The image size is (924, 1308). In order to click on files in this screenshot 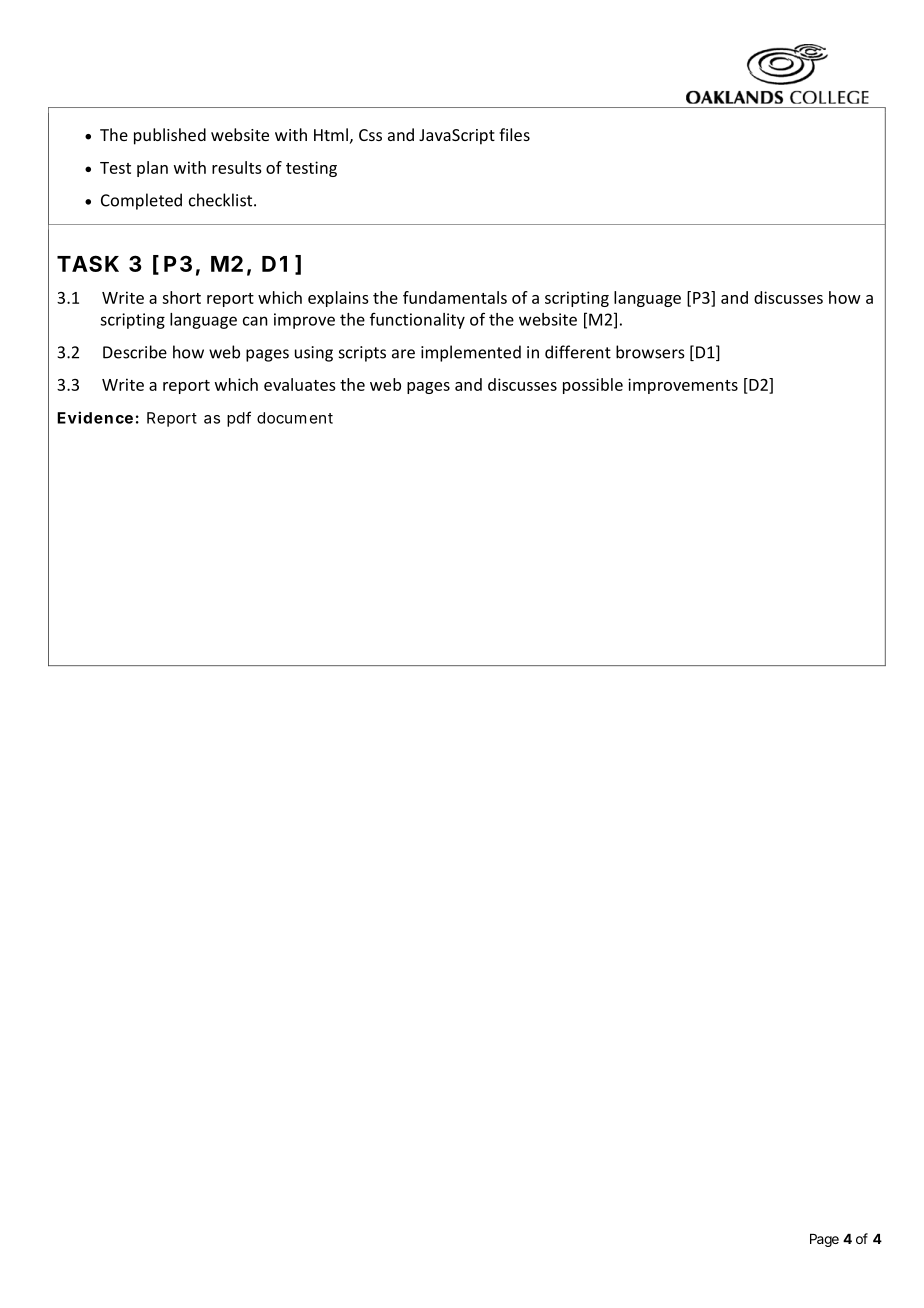, I will do `click(514, 134)`.
